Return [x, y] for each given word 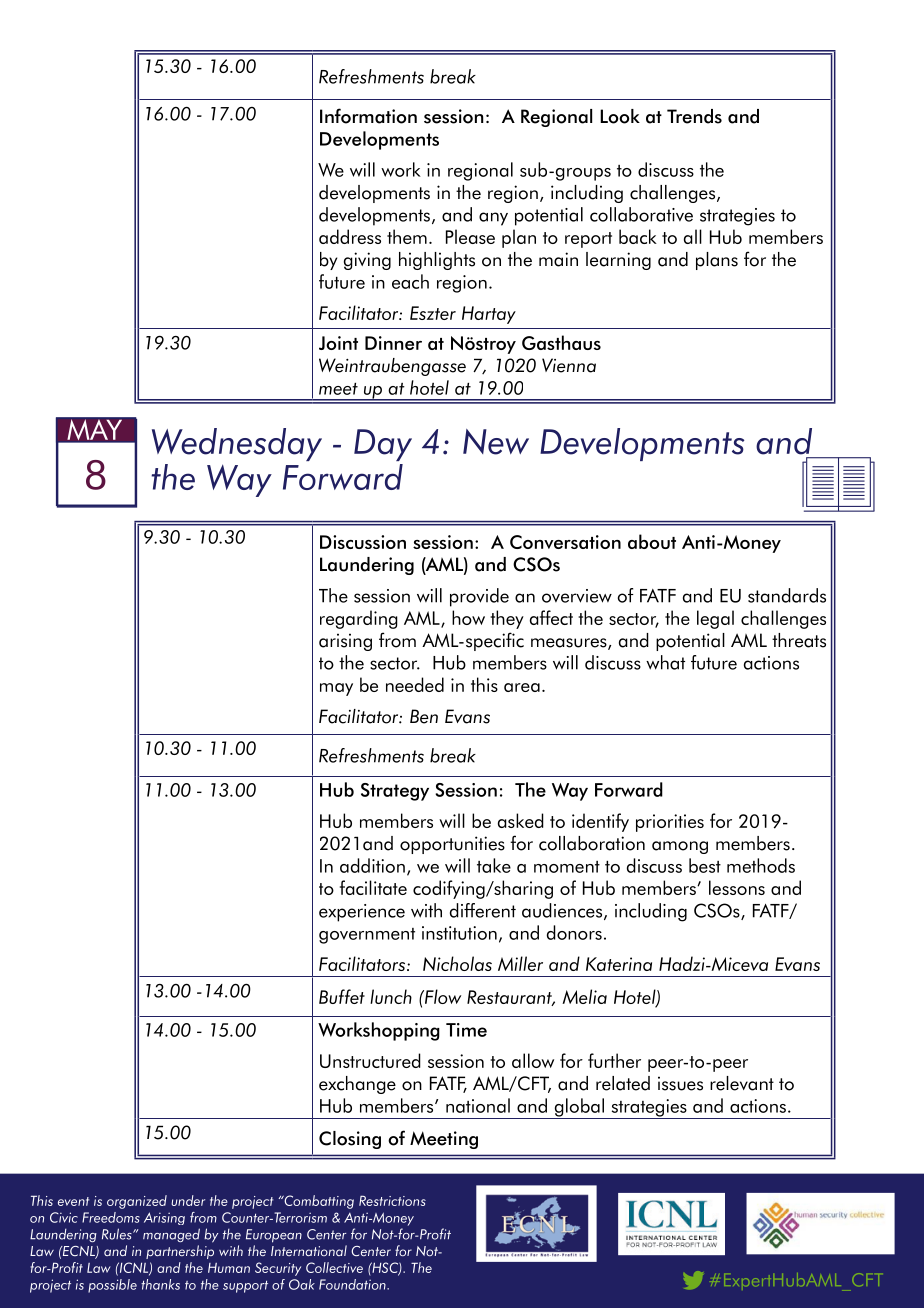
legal [715, 619]
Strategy [395, 792]
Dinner [393, 343]
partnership [180, 1252]
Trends [694, 116]
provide [479, 597]
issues [680, 1083]
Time [466, 1030]
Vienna [569, 365]
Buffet [342, 996]
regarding [359, 619]
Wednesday [237, 444]
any [493, 219]
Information [368, 116]
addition [372, 865]
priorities [670, 823]
